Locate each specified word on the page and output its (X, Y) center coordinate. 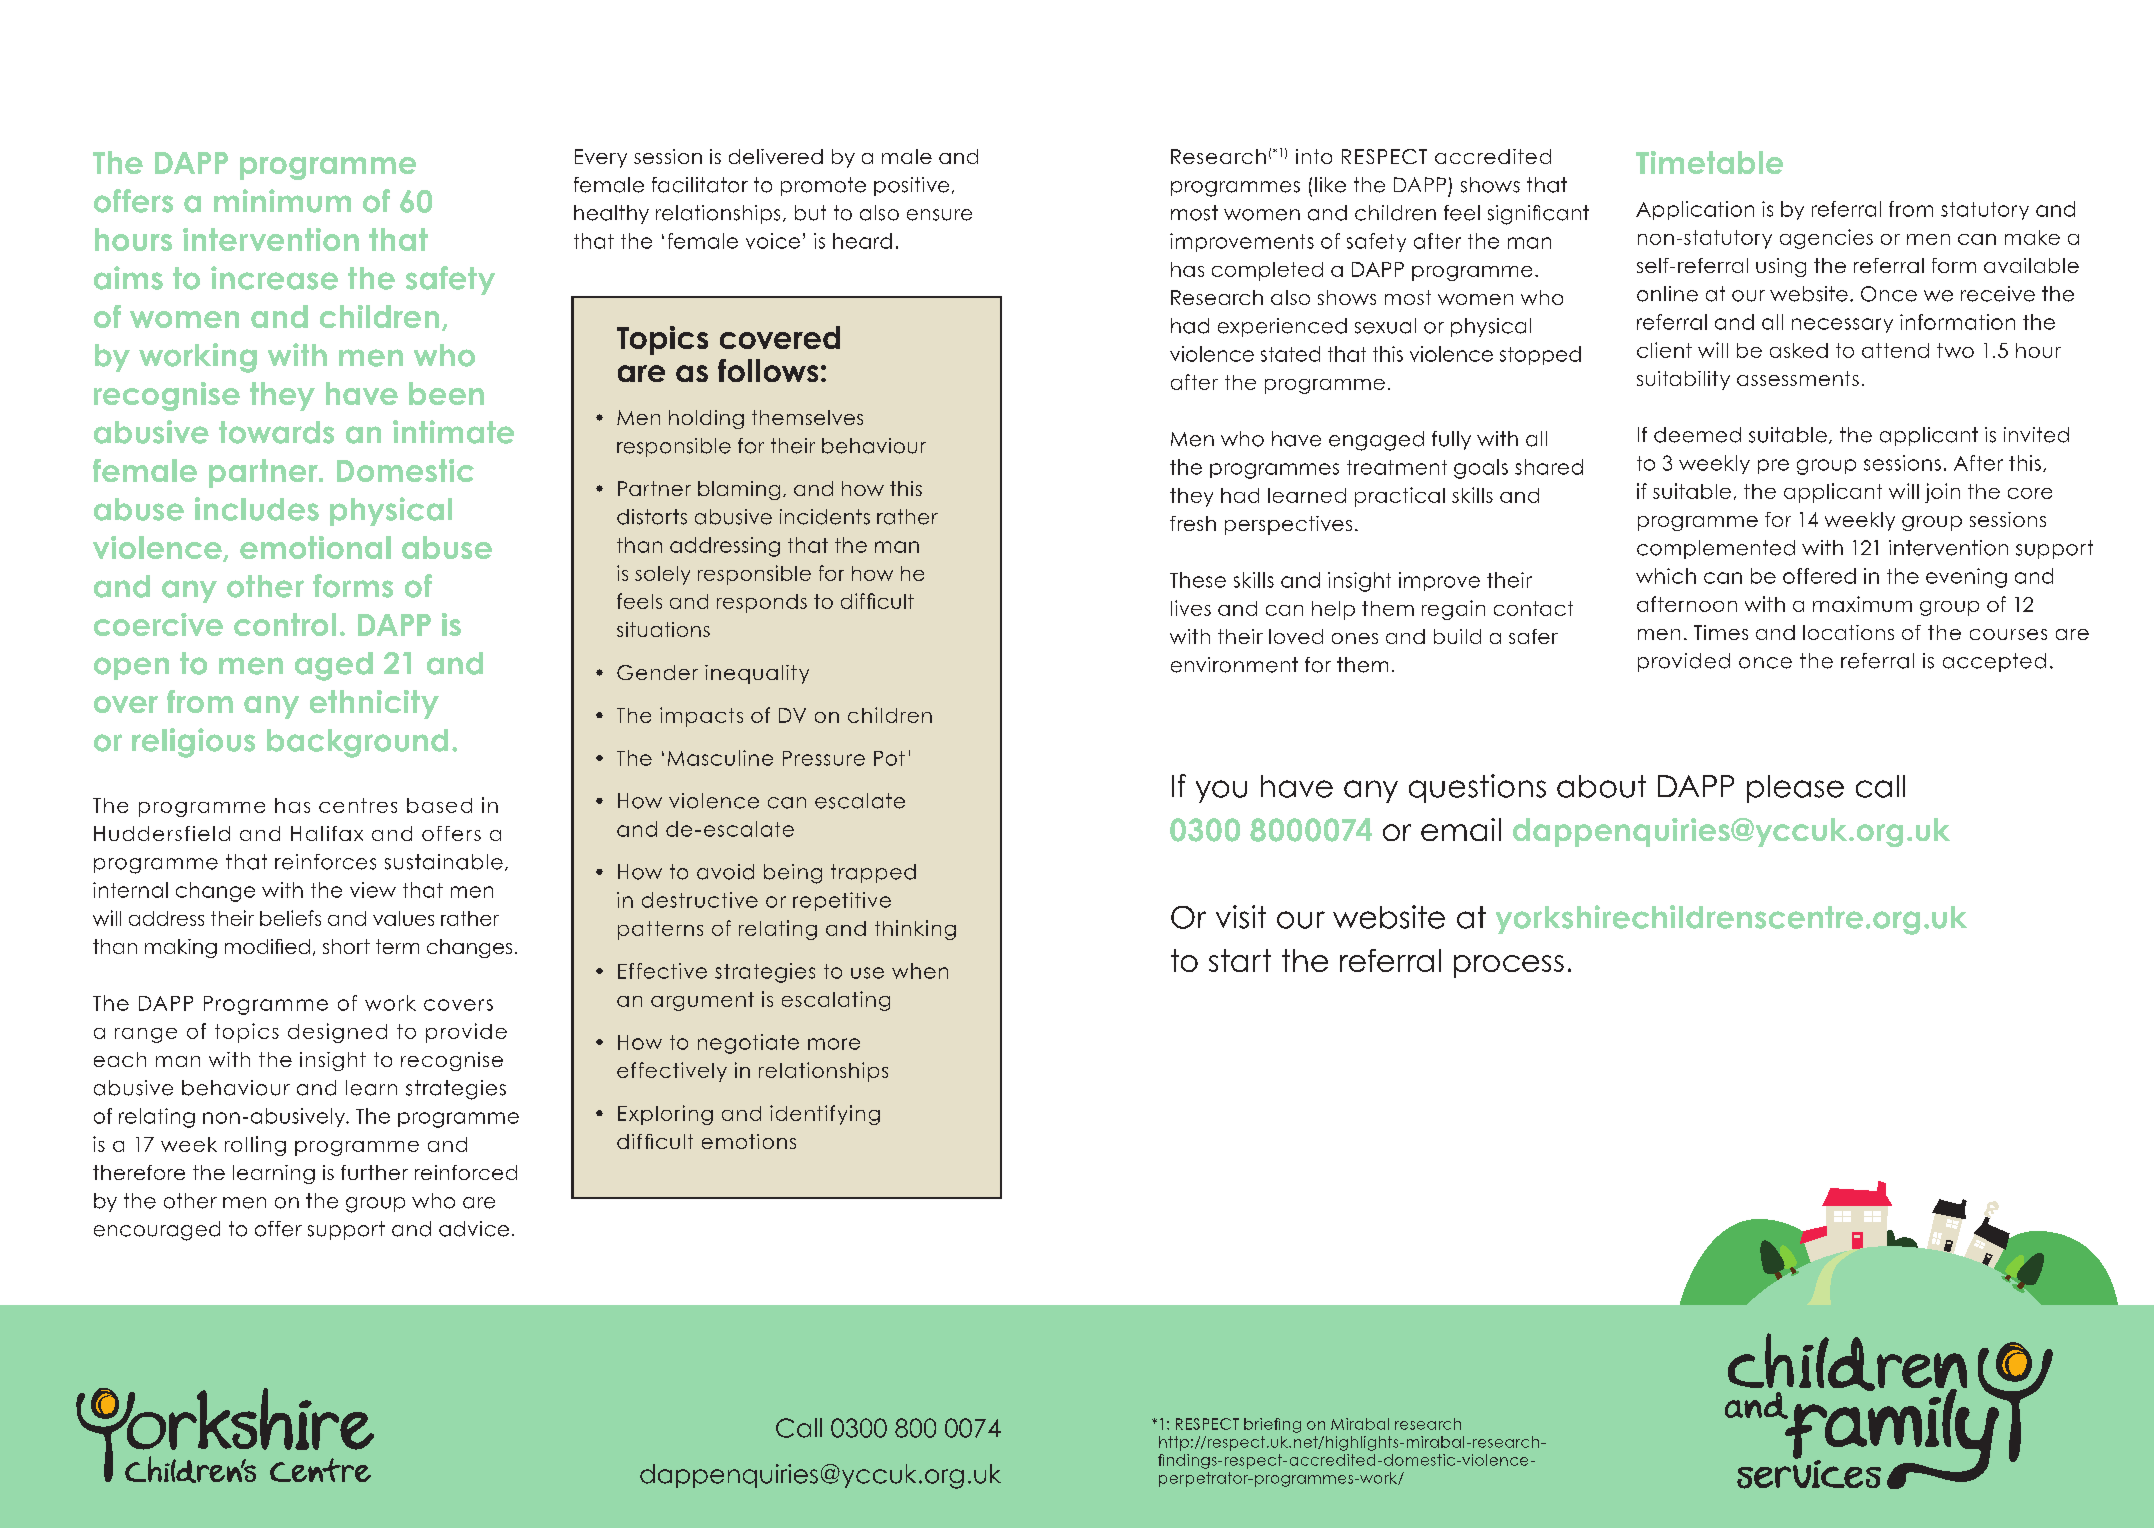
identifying (825, 1115)
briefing (1272, 1425)
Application (1695, 210)
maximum (1862, 604)
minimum (282, 201)
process (1509, 966)
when (920, 971)
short (346, 946)
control (285, 624)
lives (1191, 608)
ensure (939, 215)
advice (474, 1229)
